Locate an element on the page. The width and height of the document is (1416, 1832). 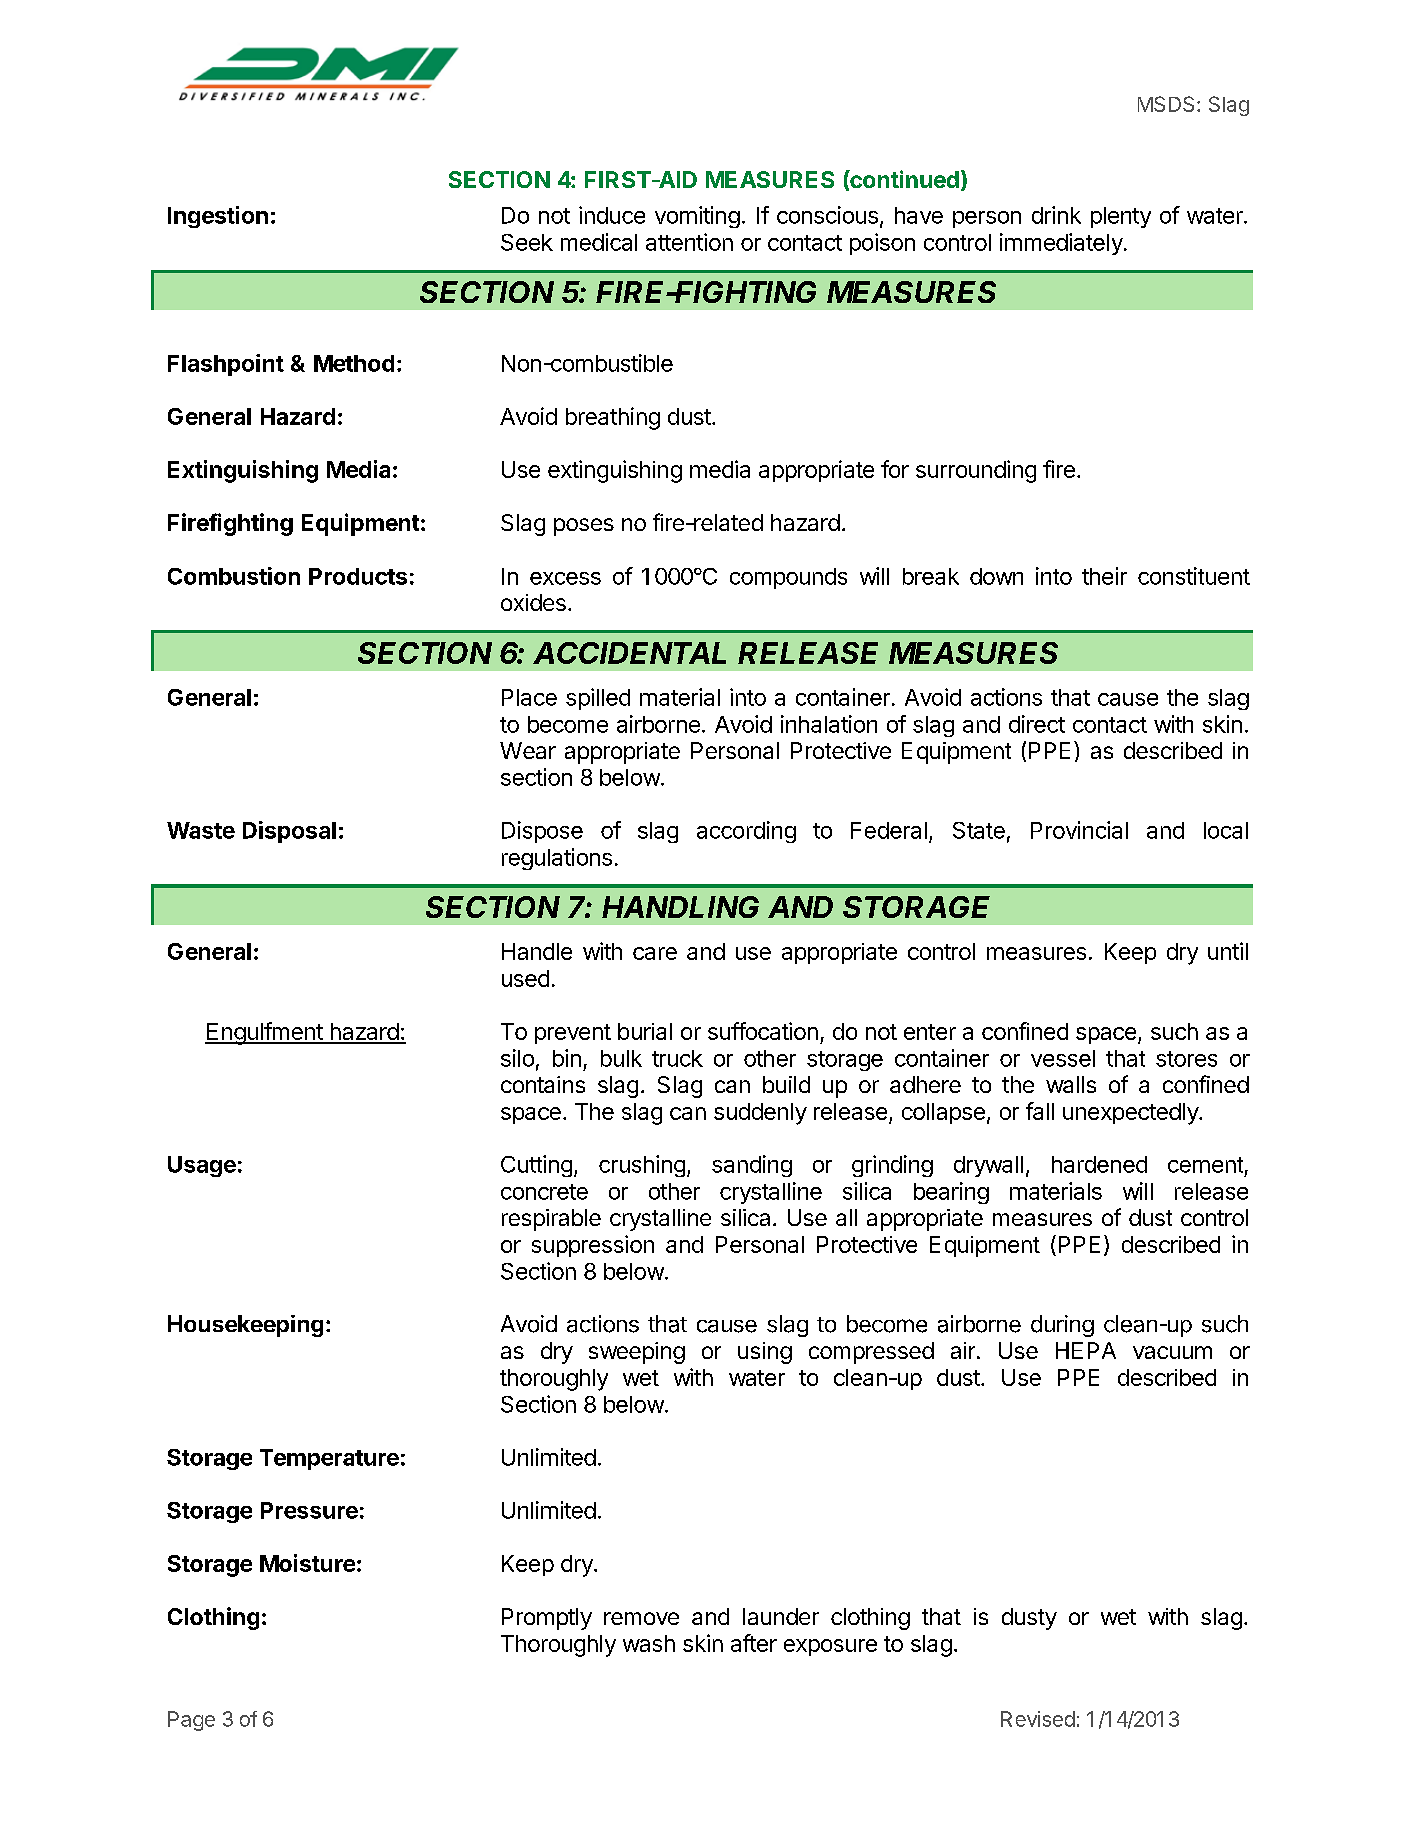
Ingestion is located at coordinates (218, 217).
